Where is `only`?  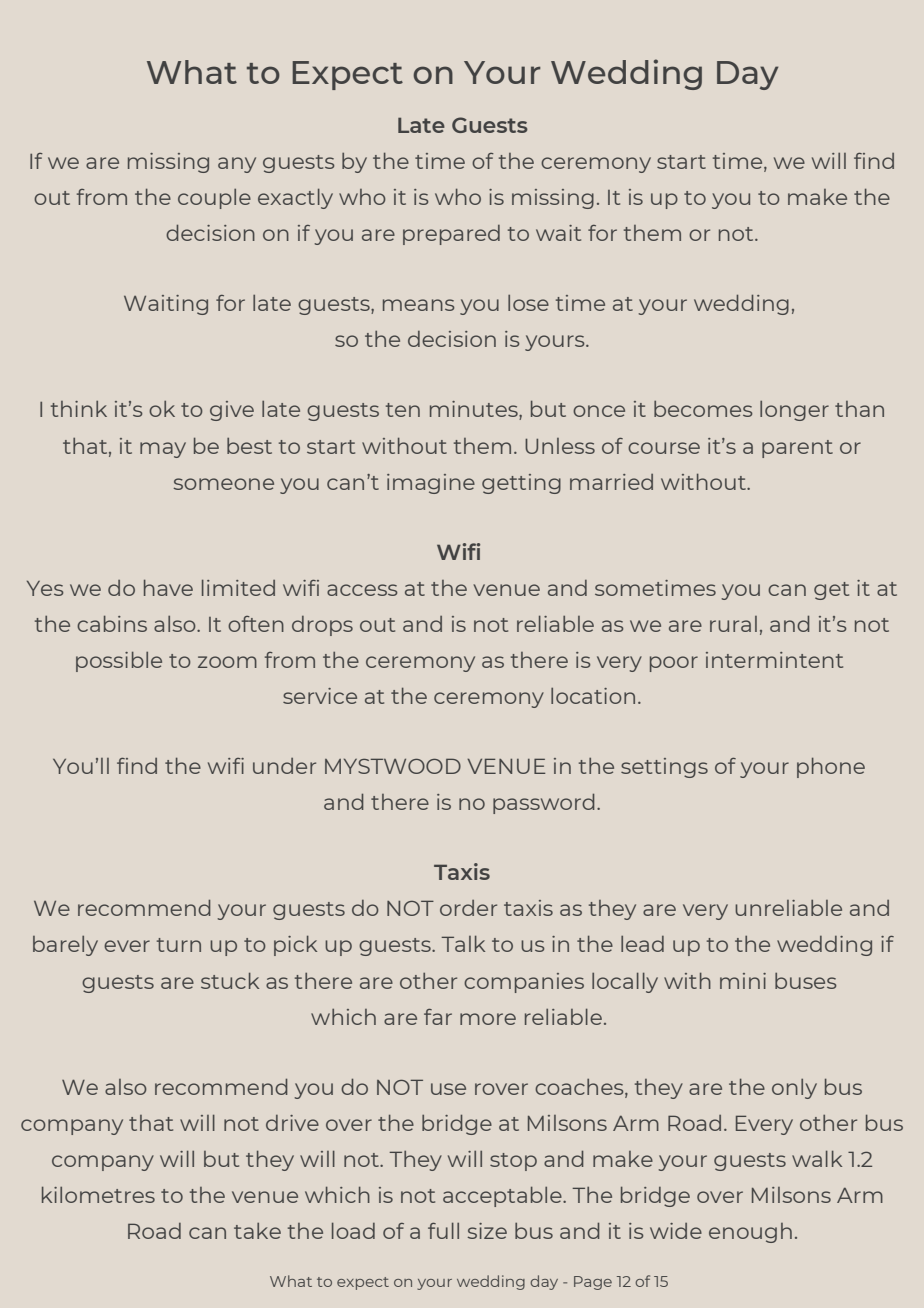
only is located at coordinates (794, 1089).
